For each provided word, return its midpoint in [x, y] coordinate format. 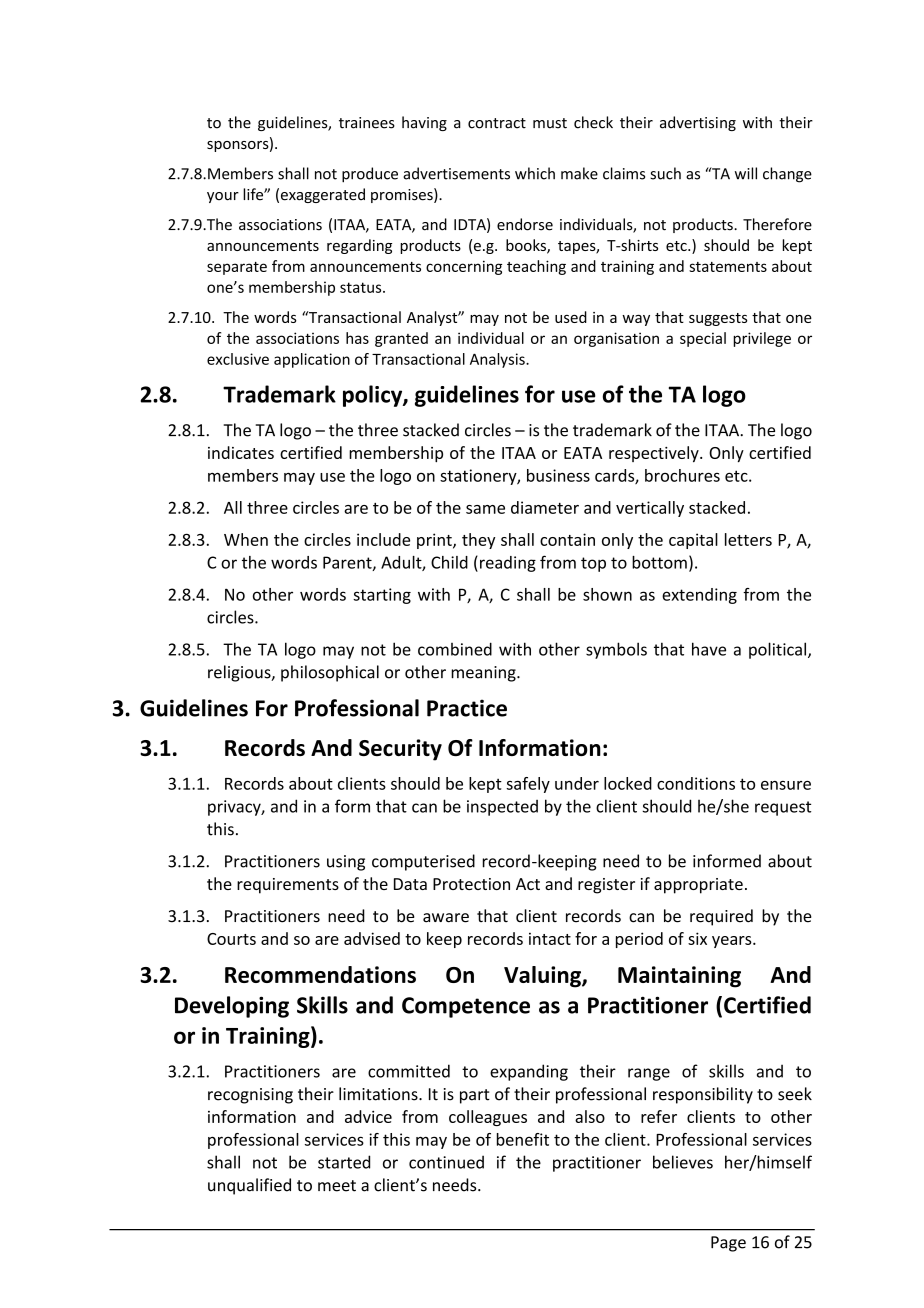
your [223, 197]
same [485, 509]
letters [748, 539]
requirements [288, 886]
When [246, 539]
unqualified [249, 1186]
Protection [471, 884]
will [746, 173]
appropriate [698, 886]
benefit [523, 1139]
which [535, 173]
